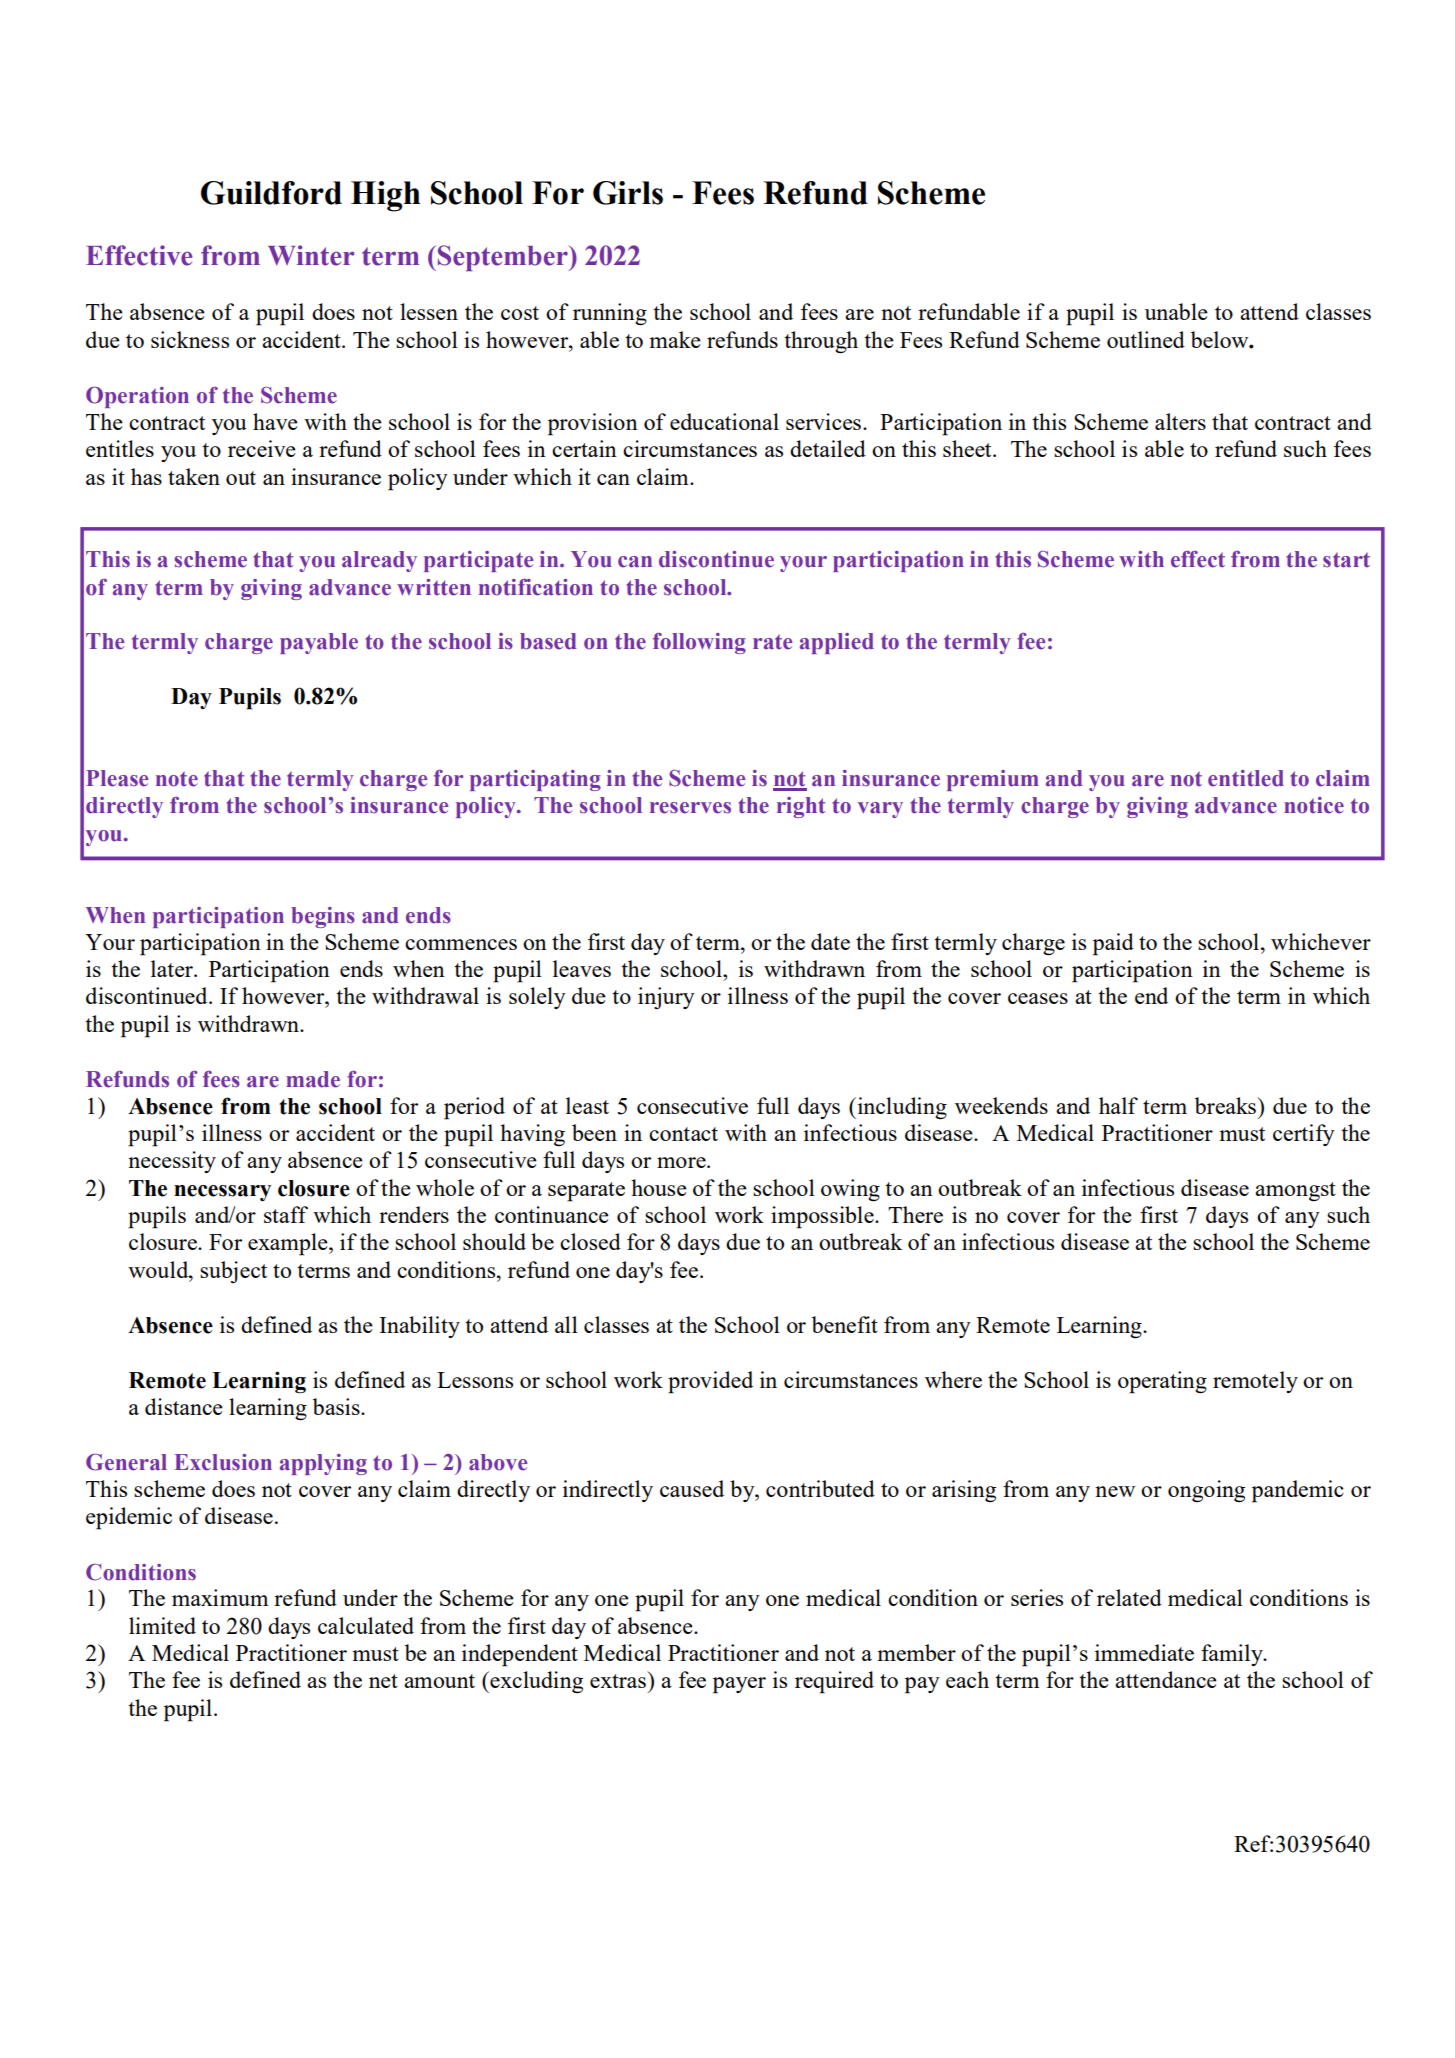 The height and width of the screenshot is (2058, 1455). I want to click on note, so click(177, 779).
